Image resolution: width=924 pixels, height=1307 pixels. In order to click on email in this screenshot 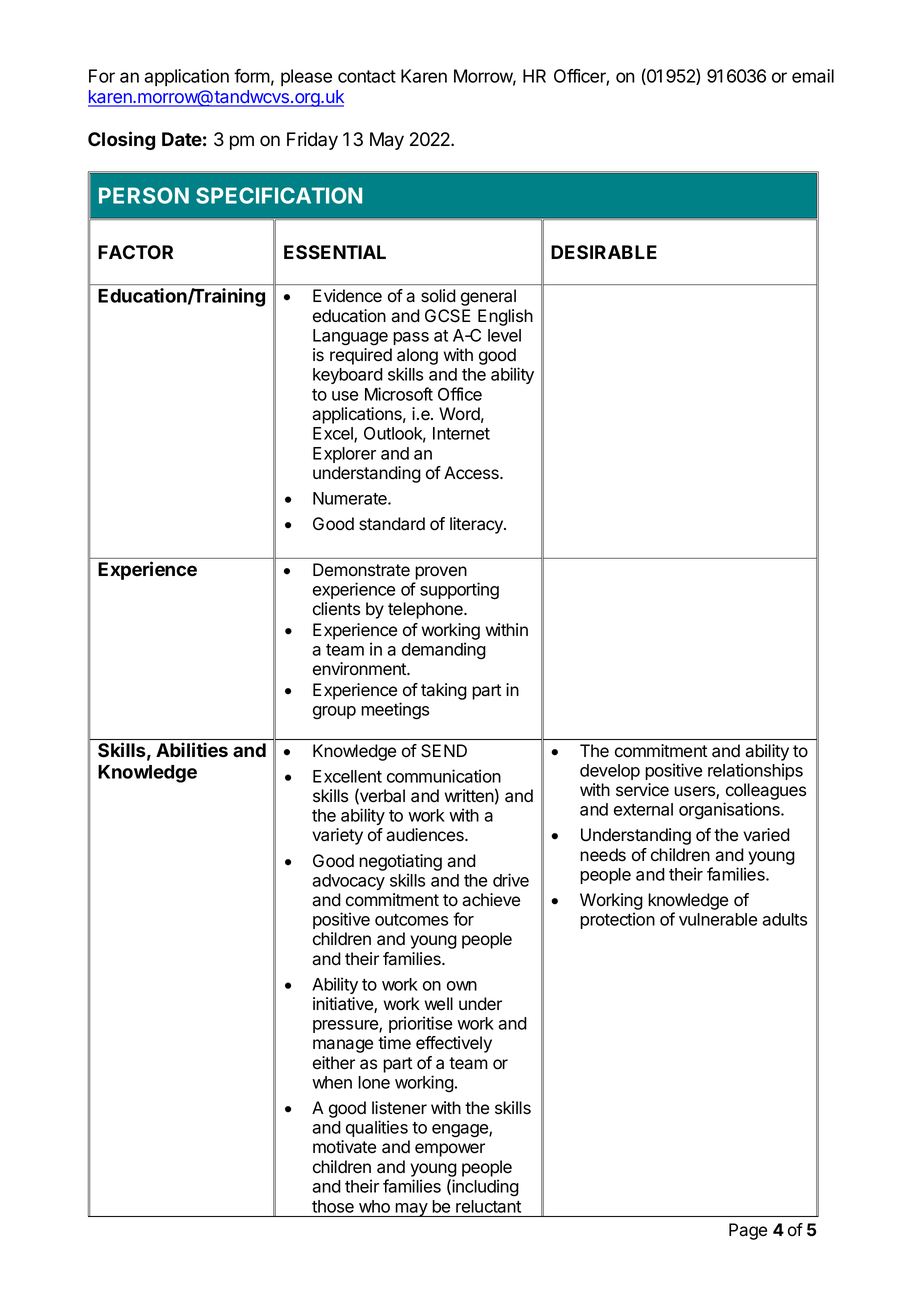, I will do `click(813, 76)`.
